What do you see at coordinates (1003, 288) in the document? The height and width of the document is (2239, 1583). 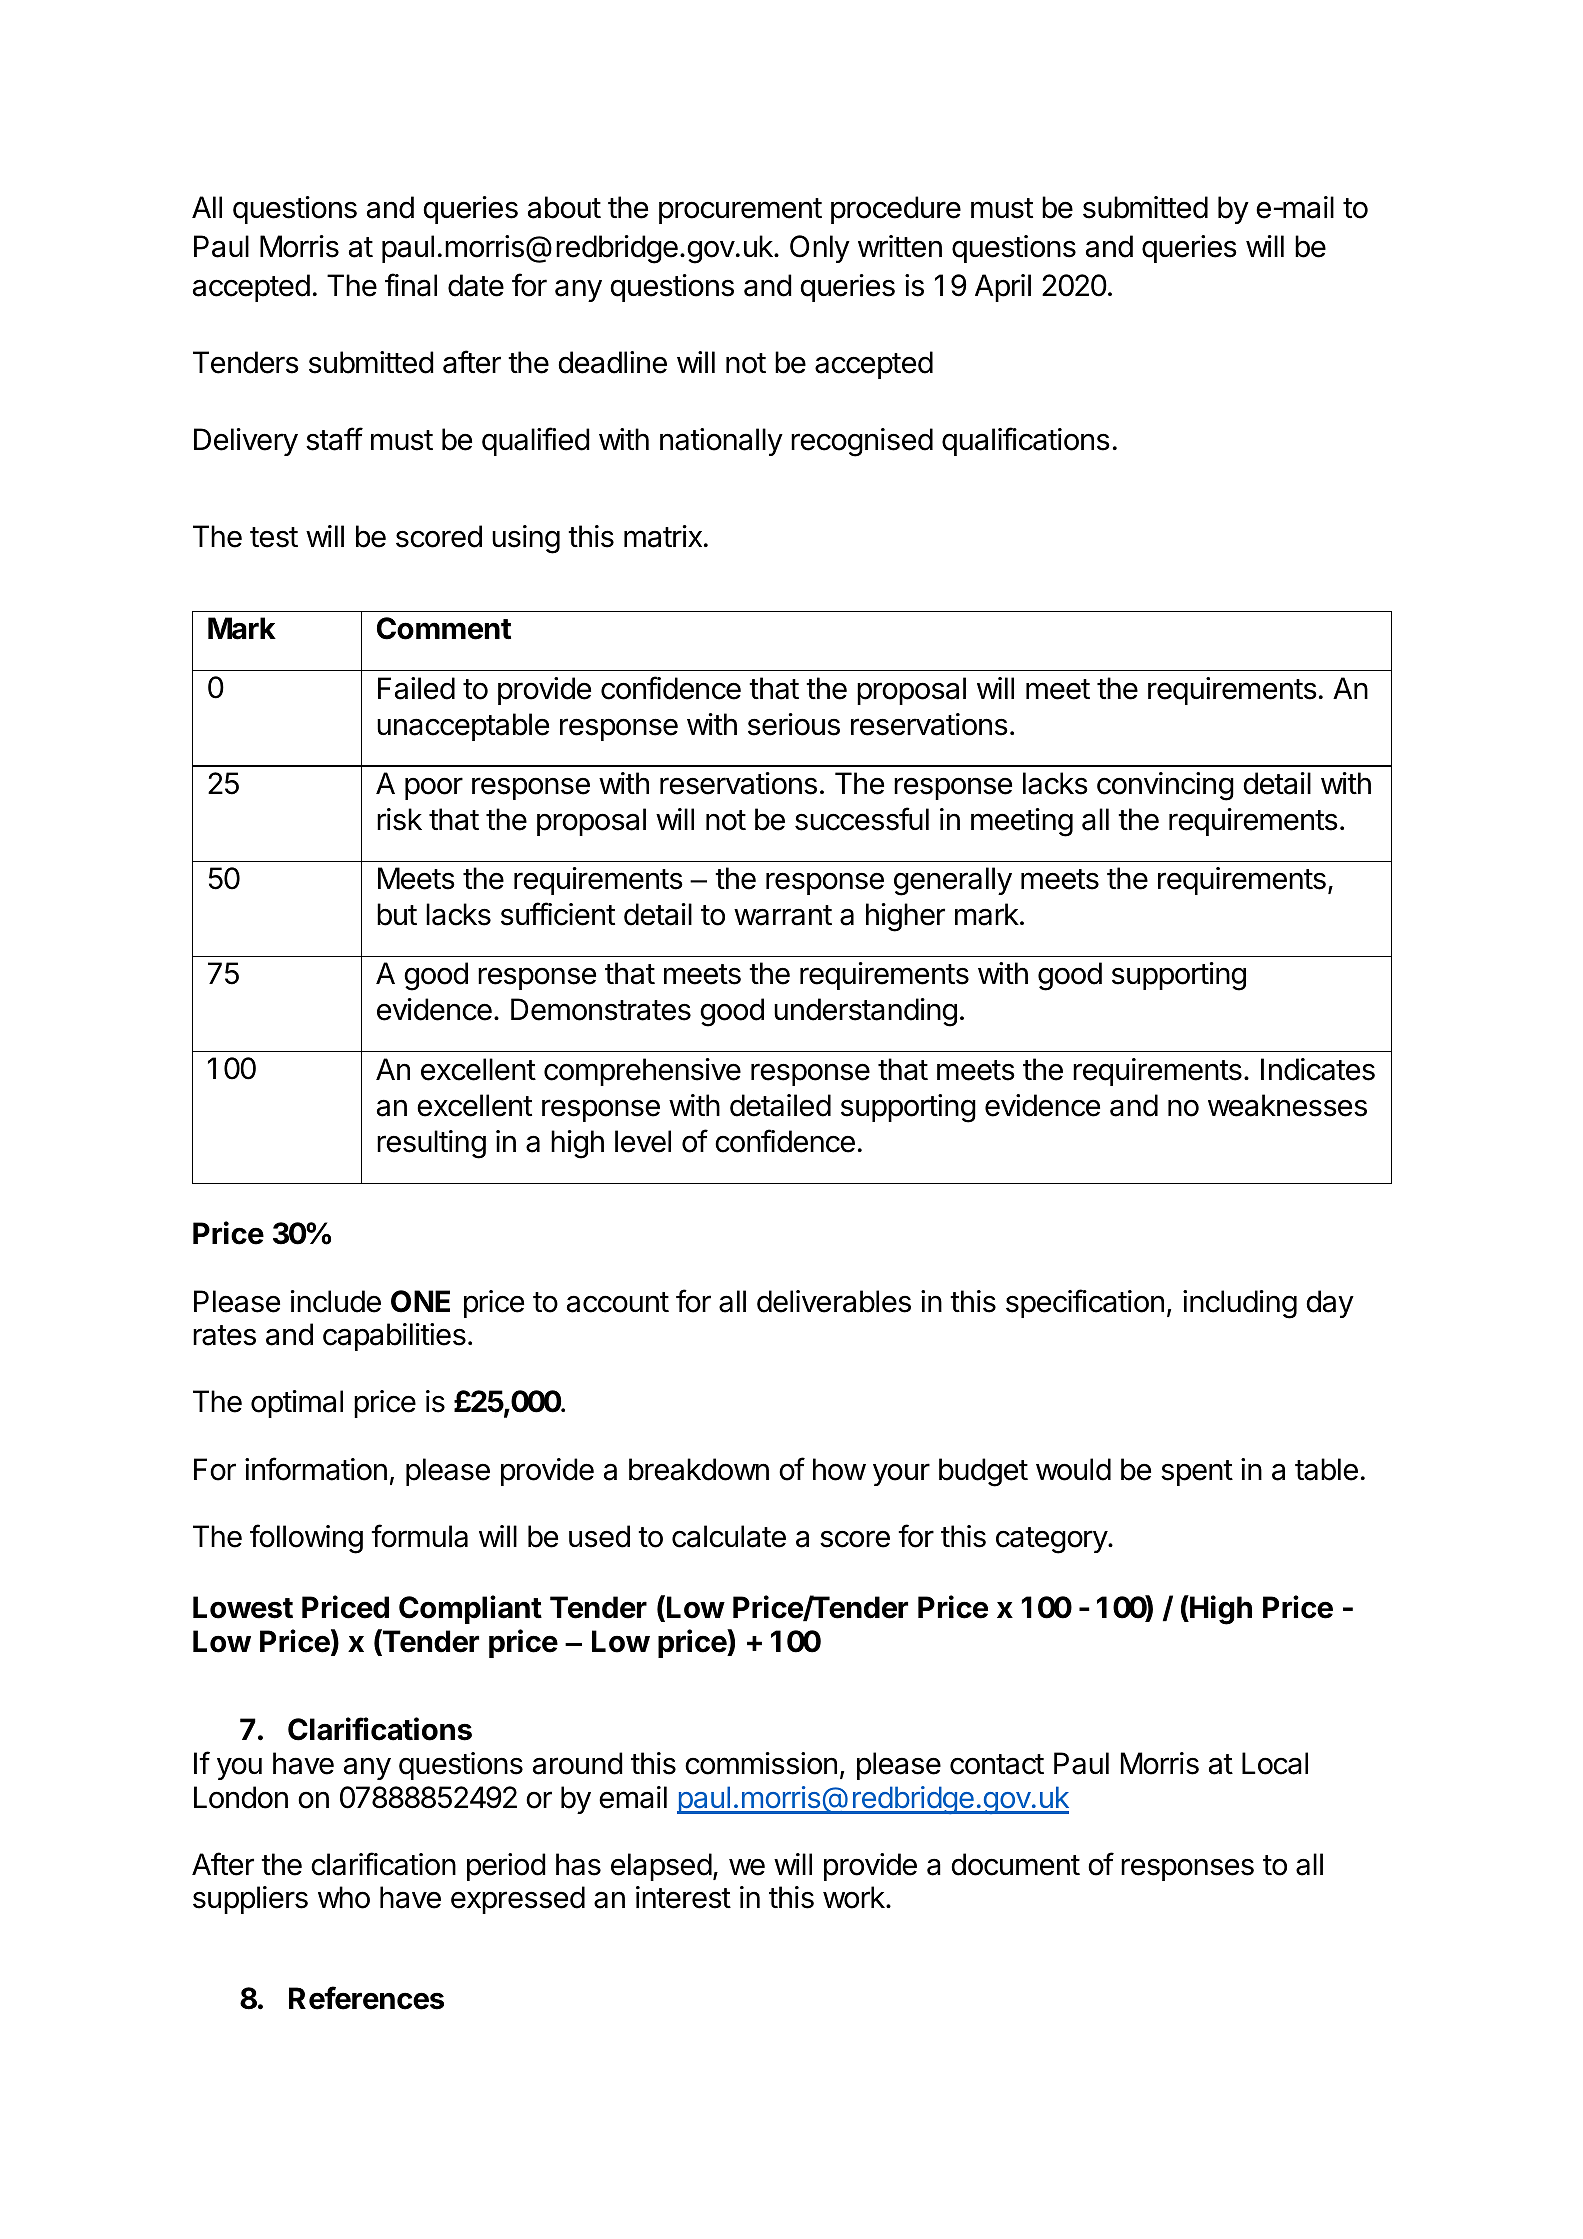 I see `April` at bounding box center [1003, 288].
